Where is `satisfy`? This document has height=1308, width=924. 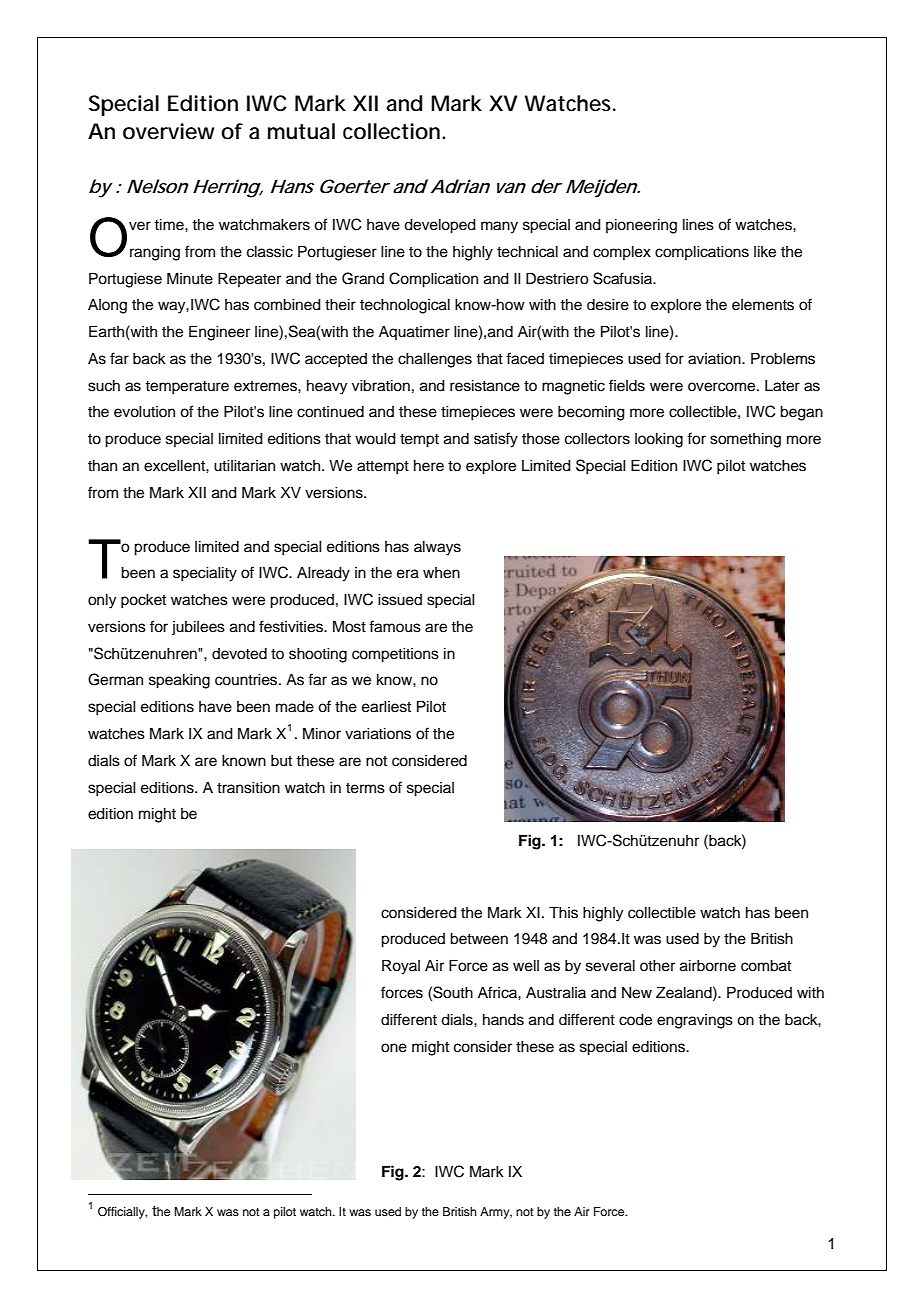 satisfy is located at coordinates (496, 440).
